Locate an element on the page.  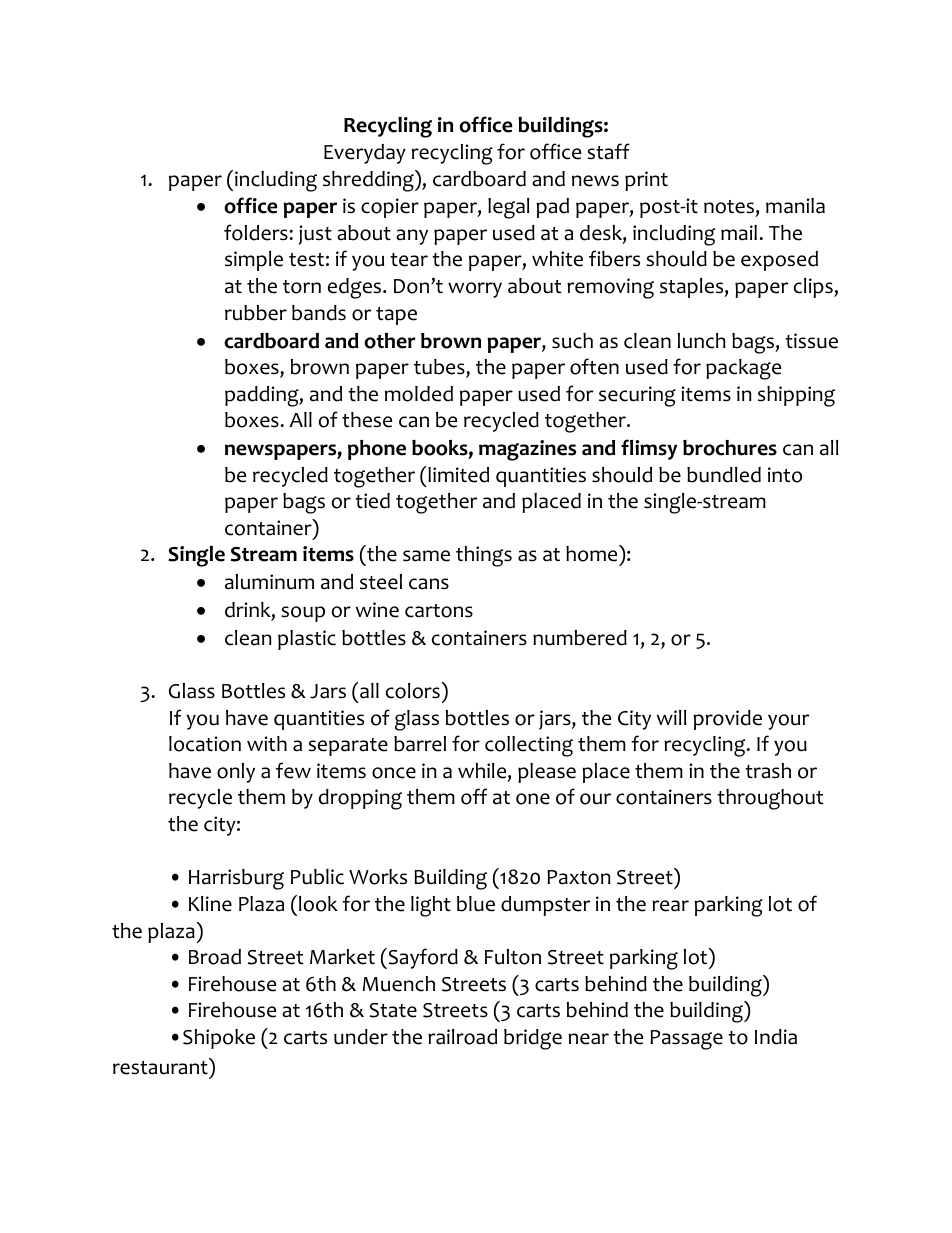
provide is located at coordinates (727, 720).
